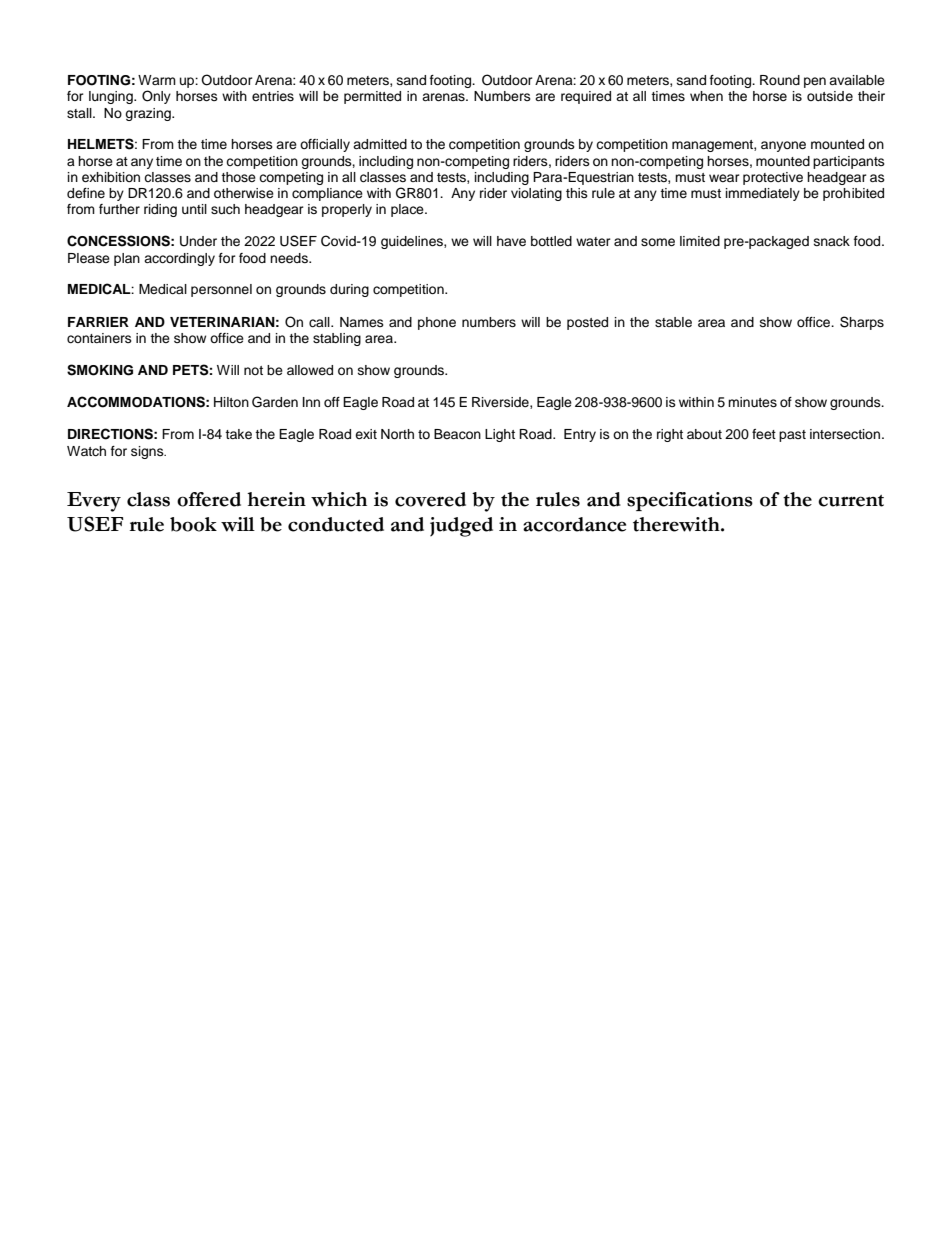  Describe the element at coordinates (461, 527) in the screenshot. I see `judged` at that location.
